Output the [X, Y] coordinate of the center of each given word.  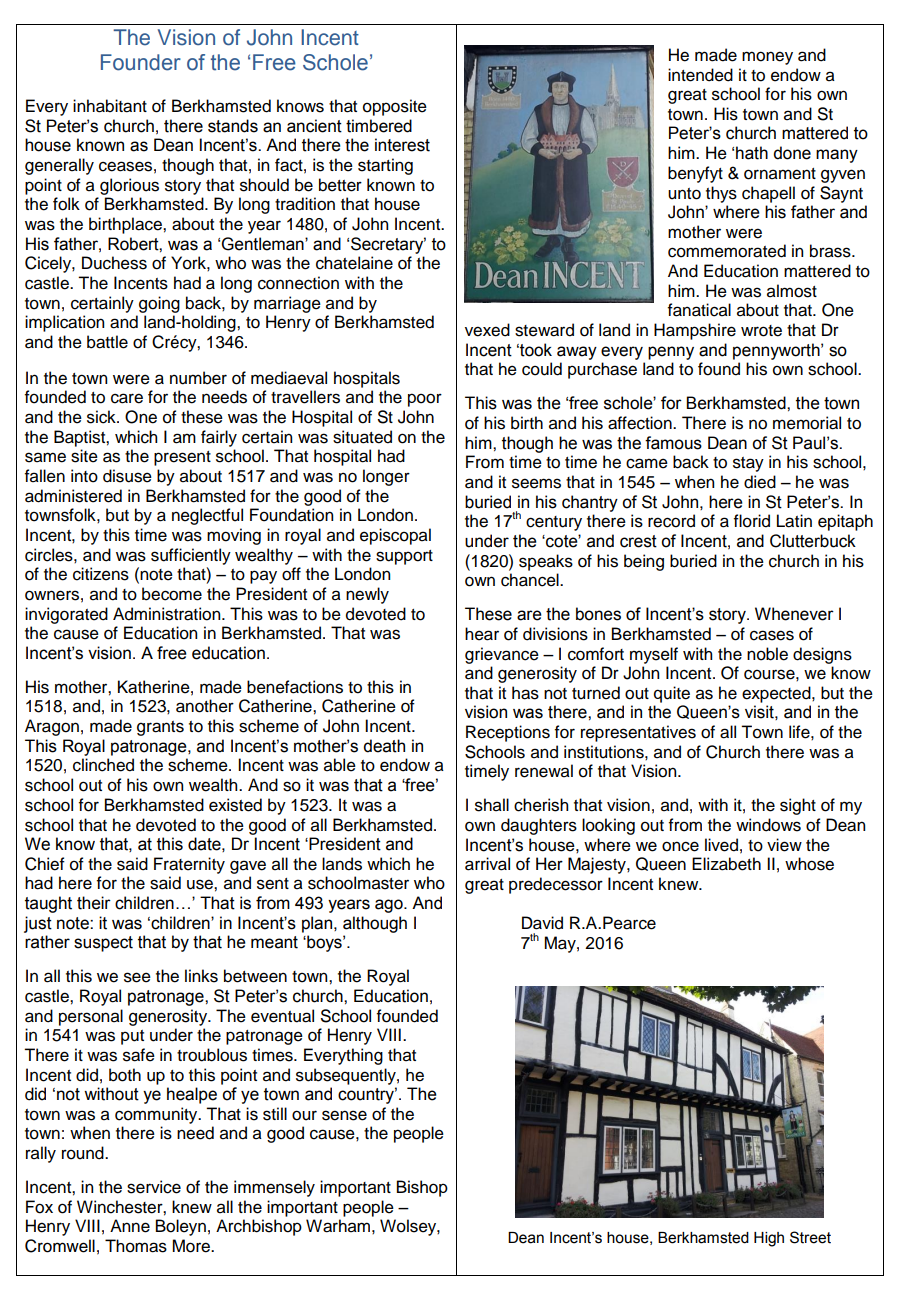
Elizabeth [726, 864]
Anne [130, 1226]
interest [402, 145]
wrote [761, 331]
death [384, 746]
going [159, 304]
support [404, 557]
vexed [487, 330]
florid [752, 521]
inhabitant [110, 106]
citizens [101, 574]
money [767, 58]
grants [160, 728]
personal [91, 1017]
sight [798, 806]
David [542, 923]
